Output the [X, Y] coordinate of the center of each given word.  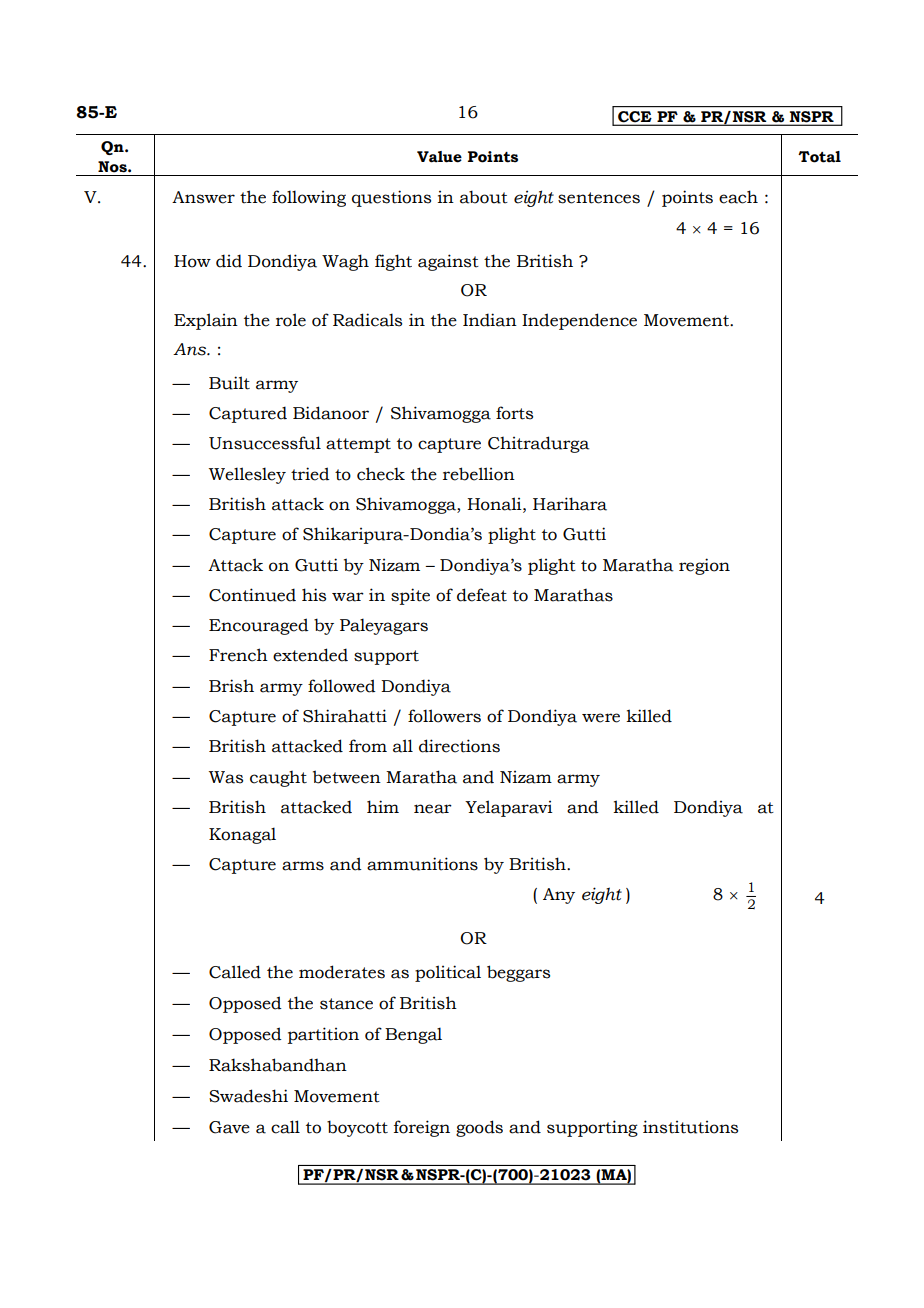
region [704, 566]
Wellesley [247, 475]
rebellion [479, 474]
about [484, 197]
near [433, 809]
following [309, 198]
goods [479, 1128]
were [601, 718]
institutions [690, 1127]
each [738, 197]
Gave [229, 1127]
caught [278, 779]
